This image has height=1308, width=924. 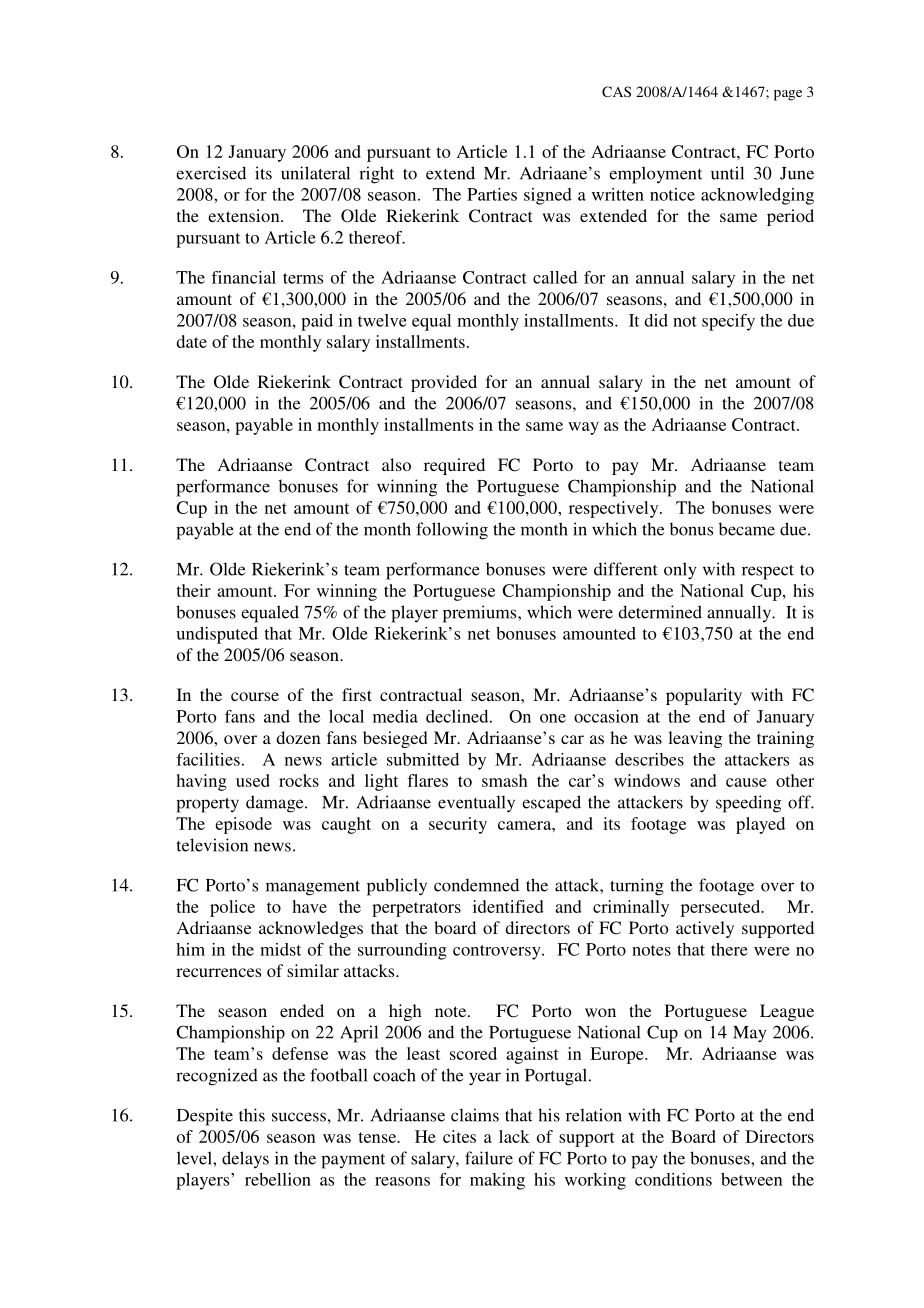 What do you see at coordinates (315, 173) in the image?
I see `unilateral` at bounding box center [315, 173].
